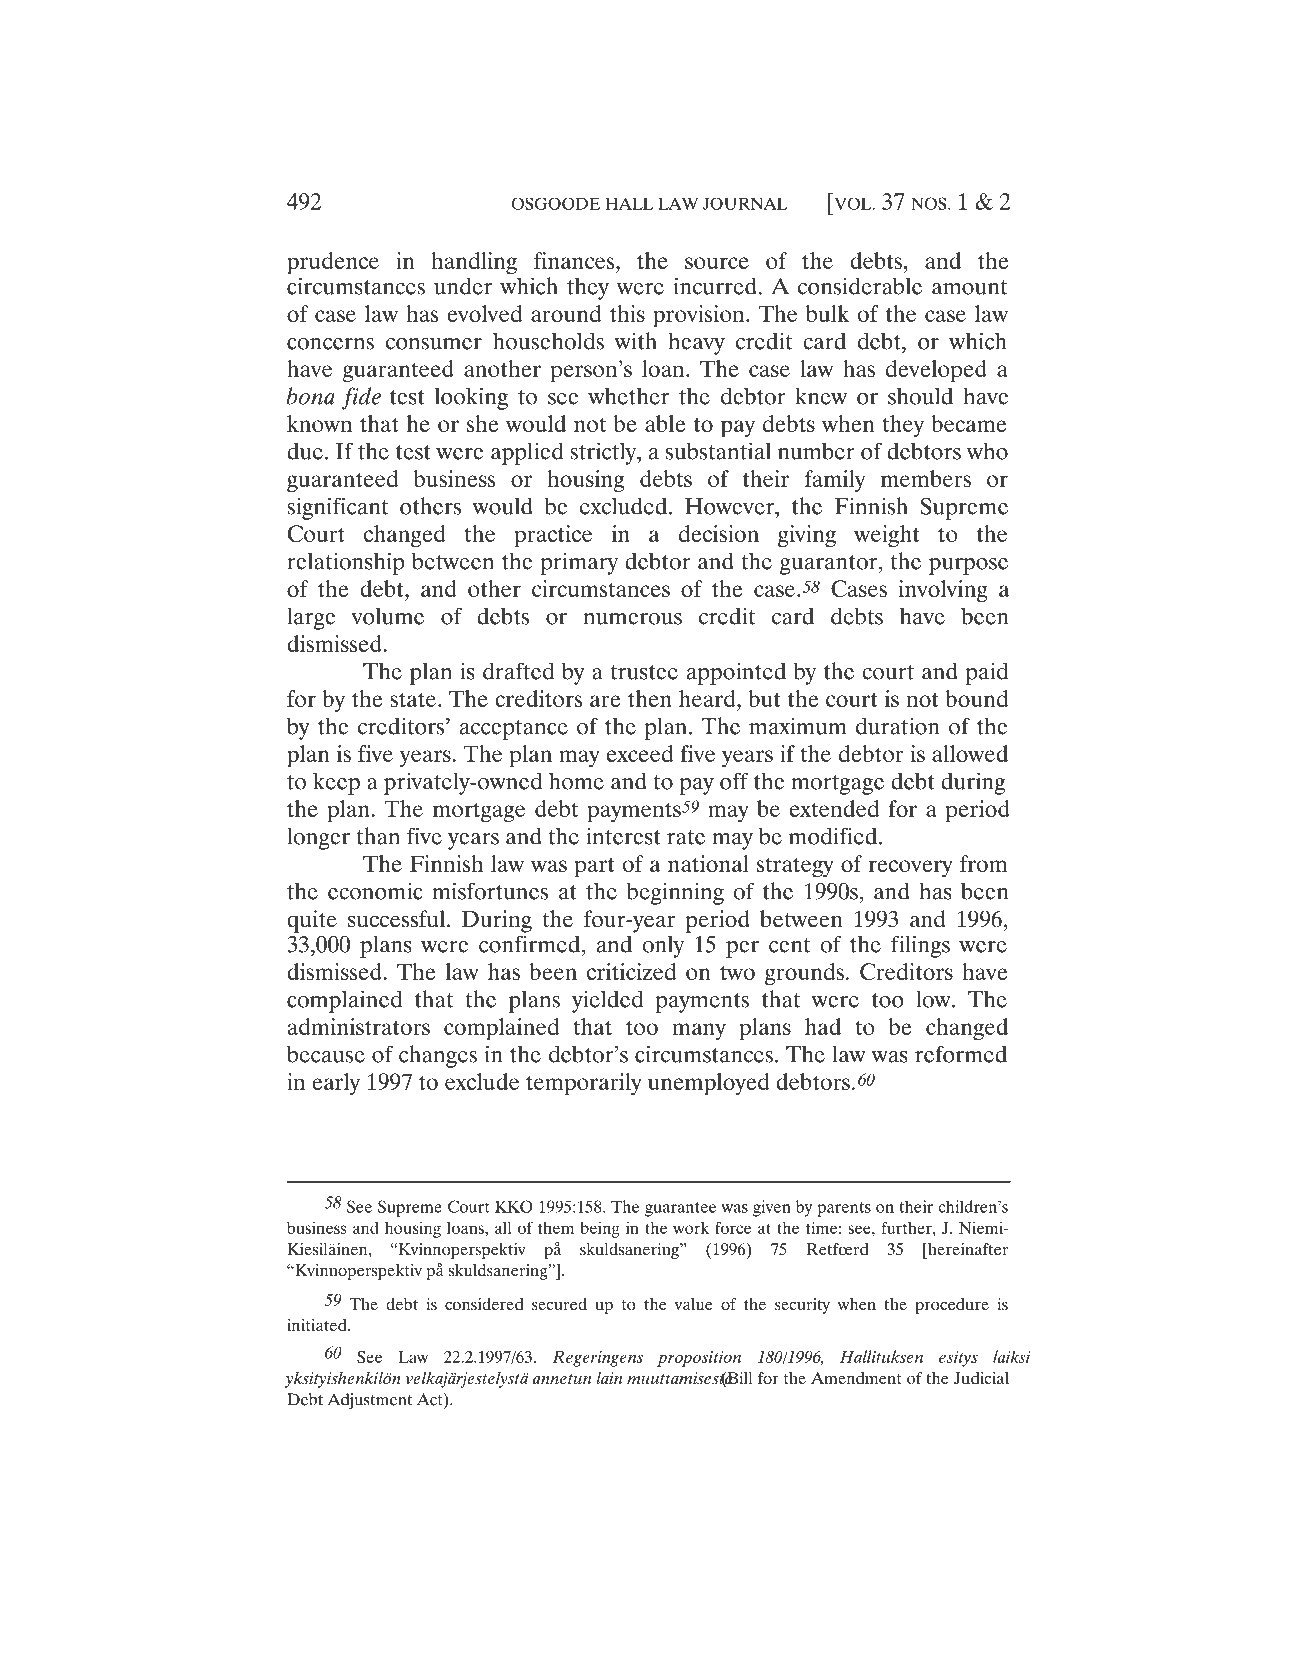  Describe the element at coordinates (370, 1401) in the screenshot. I see `Adjustment` at that location.
